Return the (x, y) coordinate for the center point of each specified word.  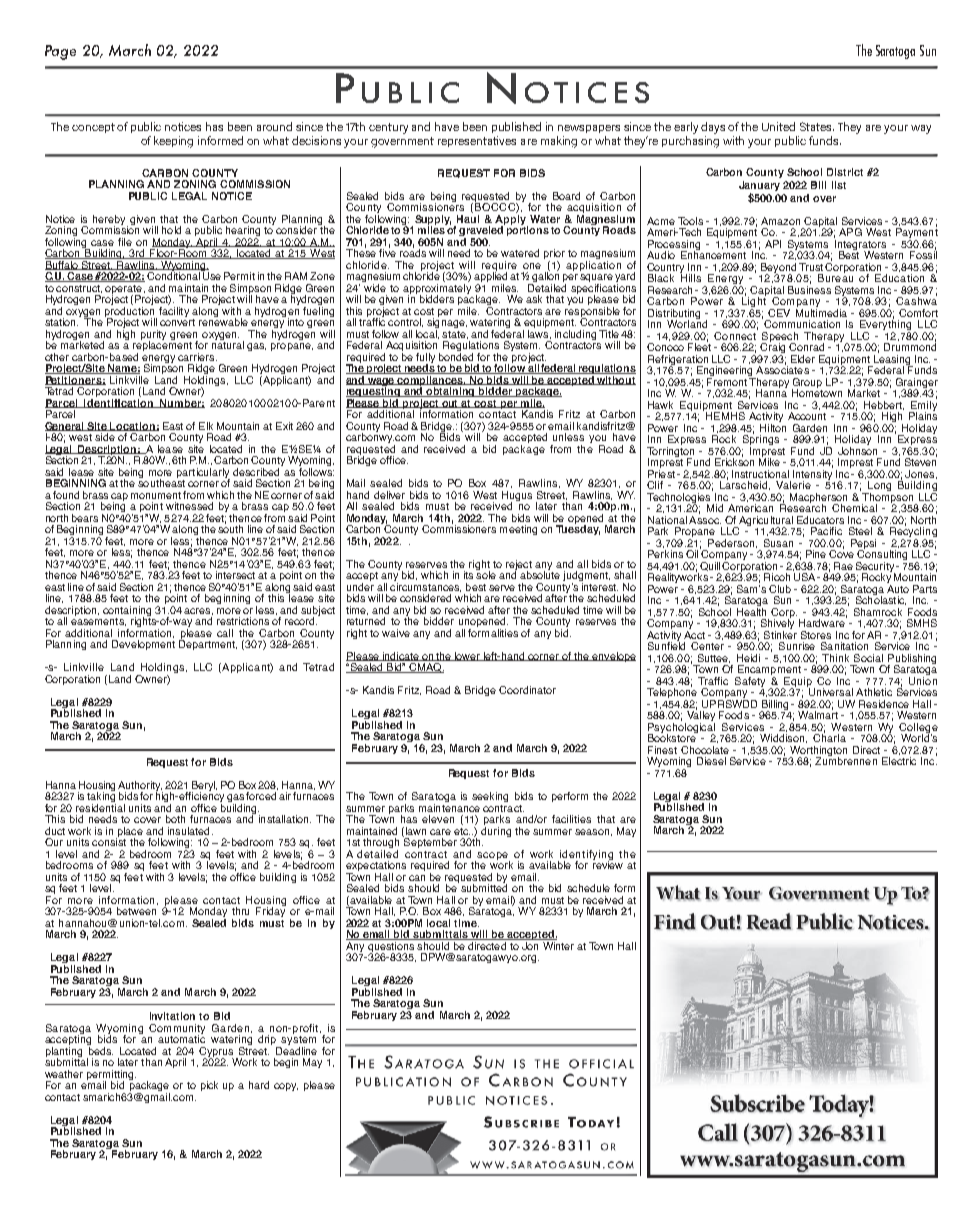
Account (807, 416)
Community (177, 1030)
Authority (140, 787)
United (778, 126)
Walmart (818, 714)
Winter (558, 946)
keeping (173, 142)
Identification (119, 402)
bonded (456, 357)
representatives (477, 141)
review (608, 864)
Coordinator (527, 690)
